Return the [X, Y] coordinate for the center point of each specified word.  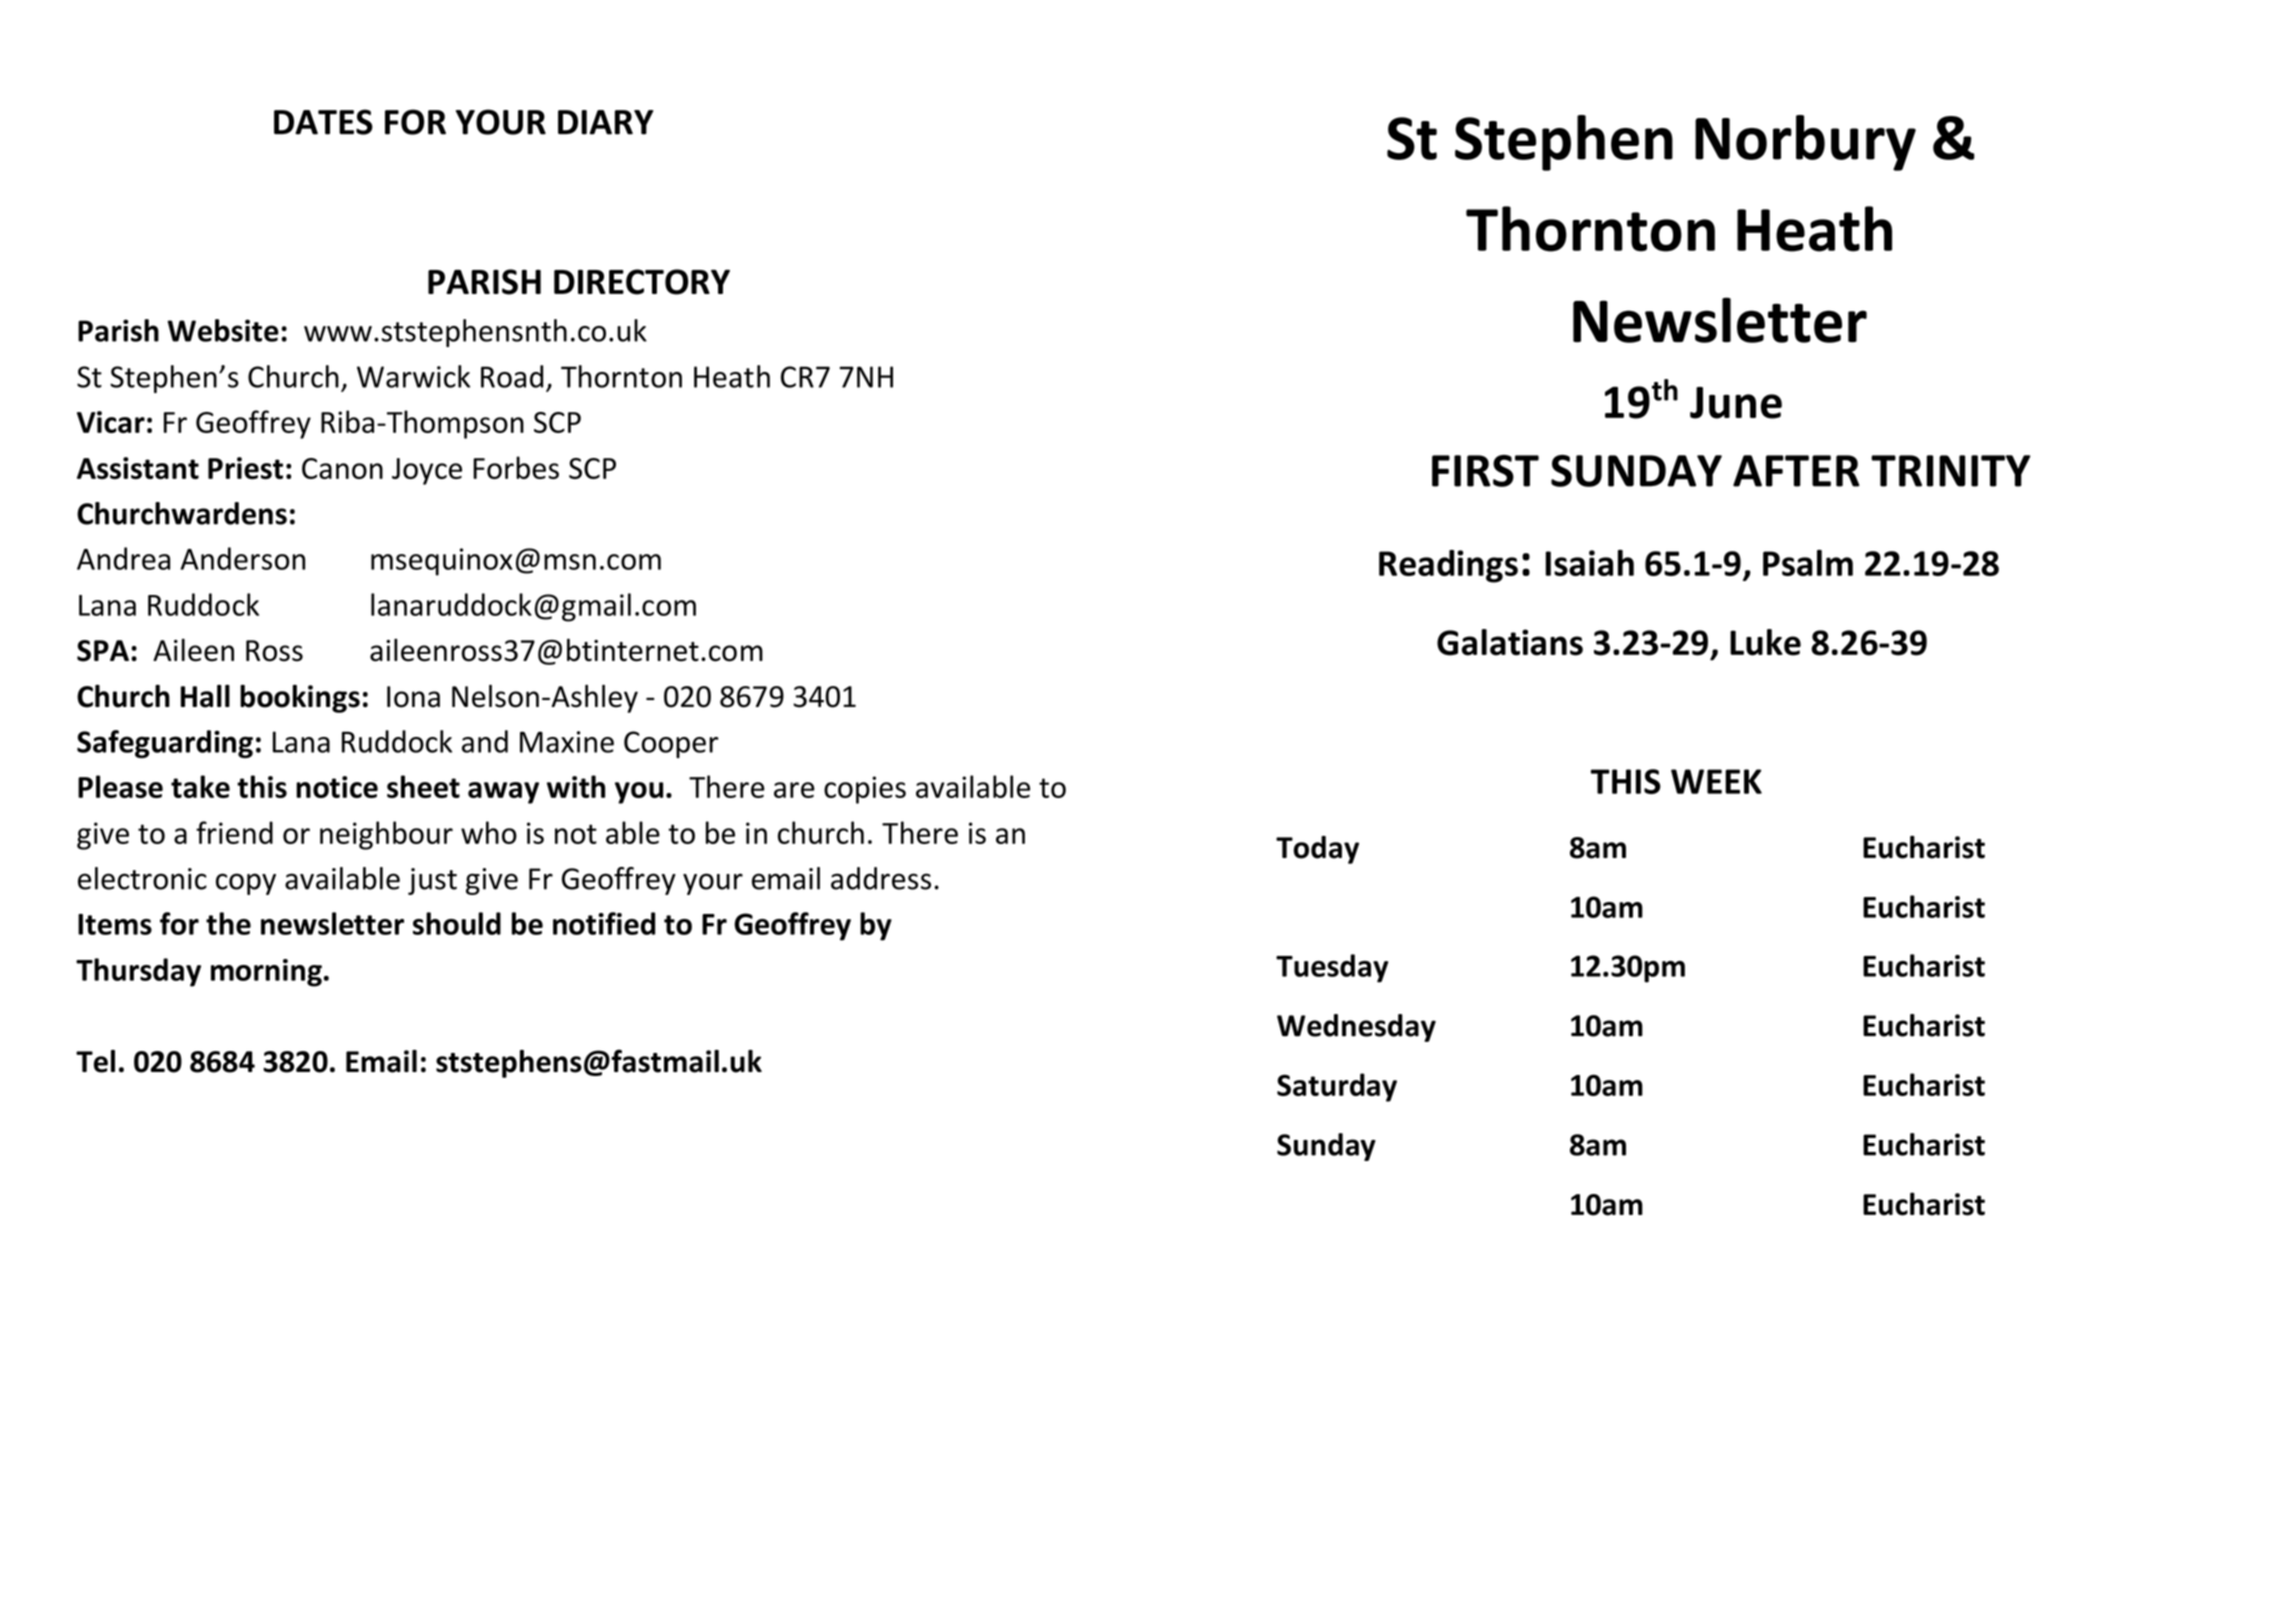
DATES [323, 122]
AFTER [1796, 471]
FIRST [1485, 471]
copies [865, 790]
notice [337, 787]
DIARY [606, 122]
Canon [342, 468]
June [1736, 403]
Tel [95, 1061]
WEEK [1716, 781]
